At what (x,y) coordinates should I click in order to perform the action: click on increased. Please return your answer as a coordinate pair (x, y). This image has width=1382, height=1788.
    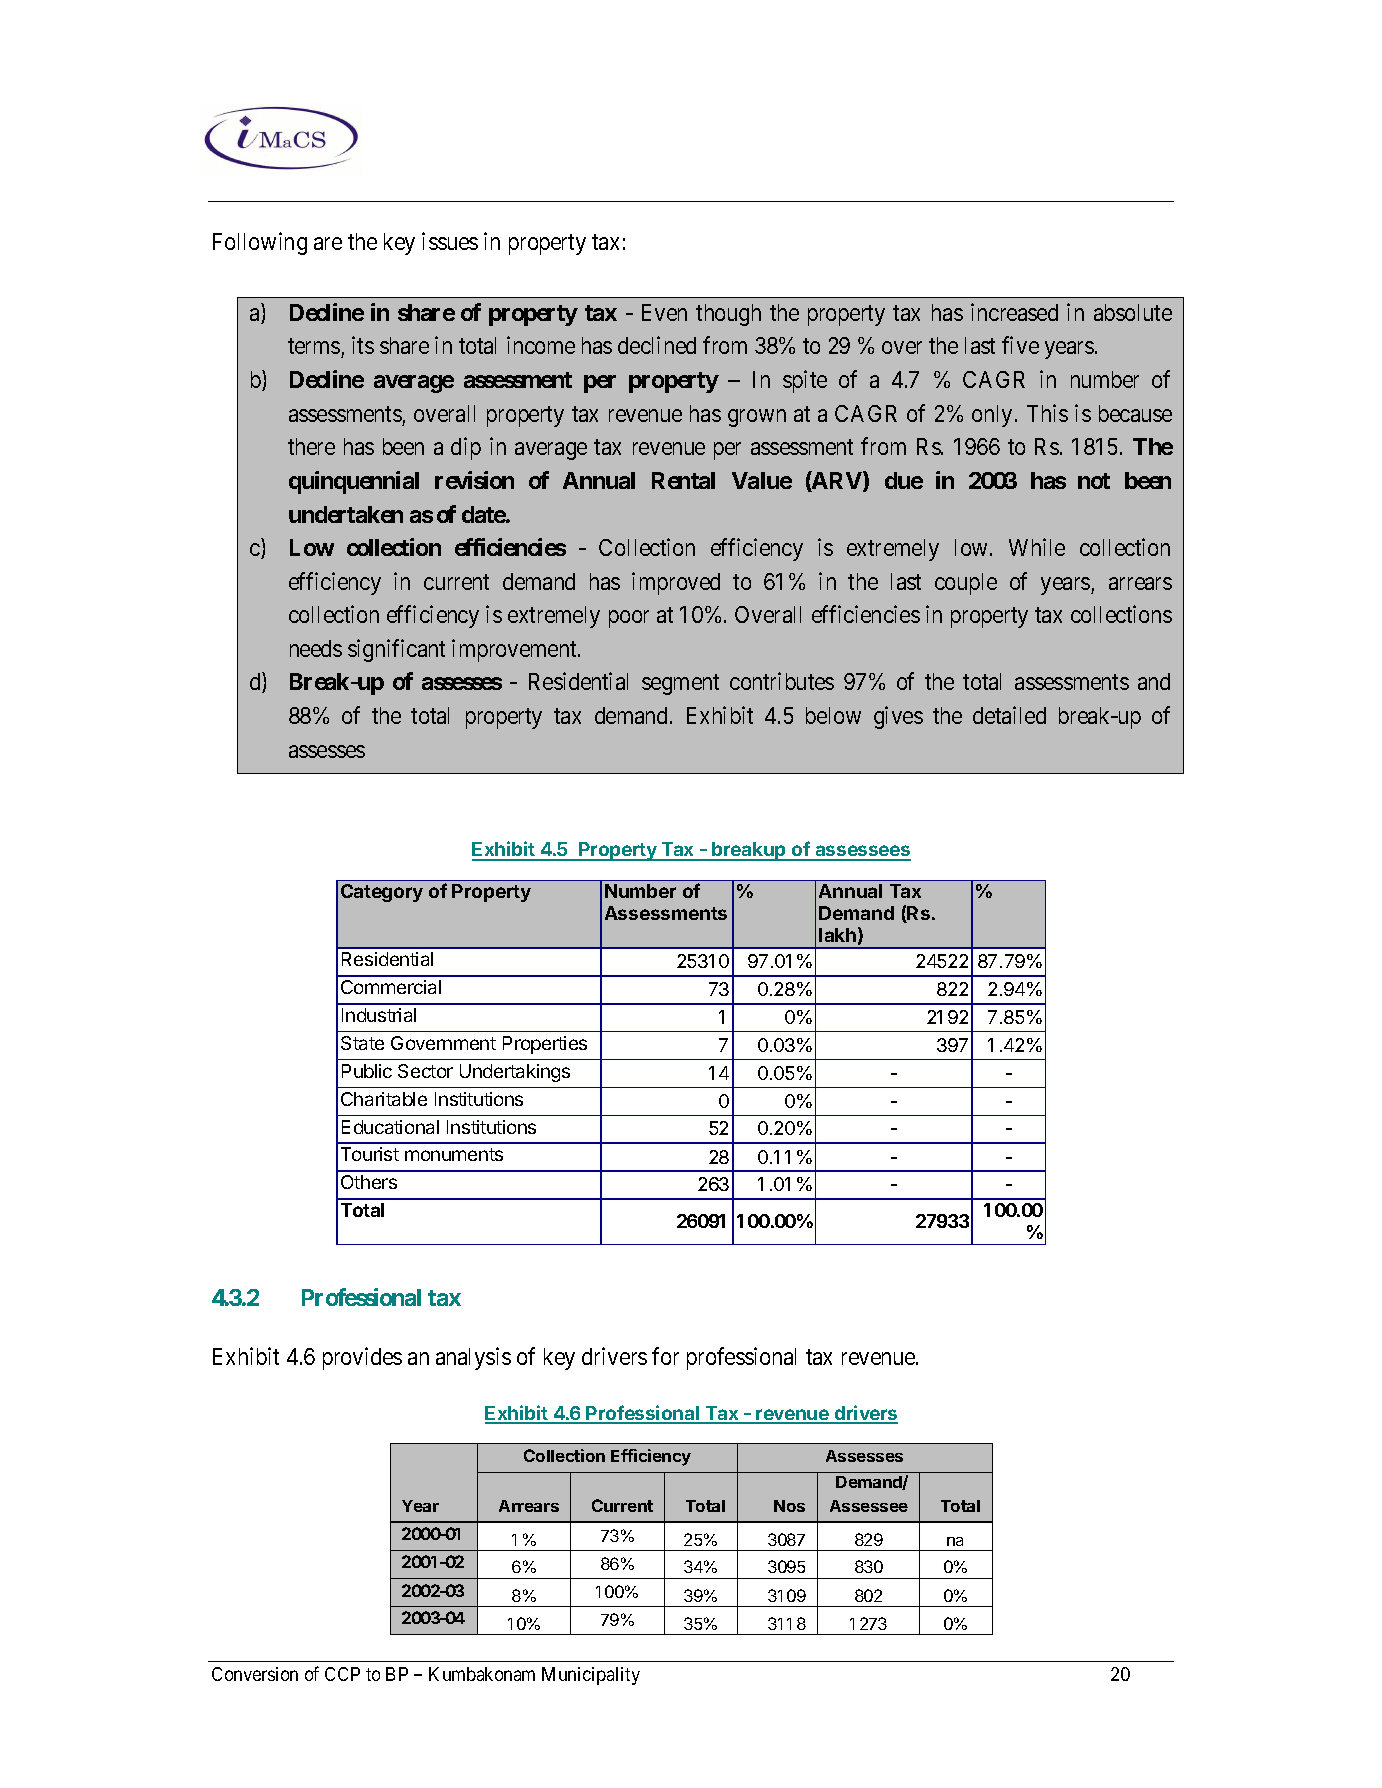
    Looking at the image, I should click on (1014, 312).
